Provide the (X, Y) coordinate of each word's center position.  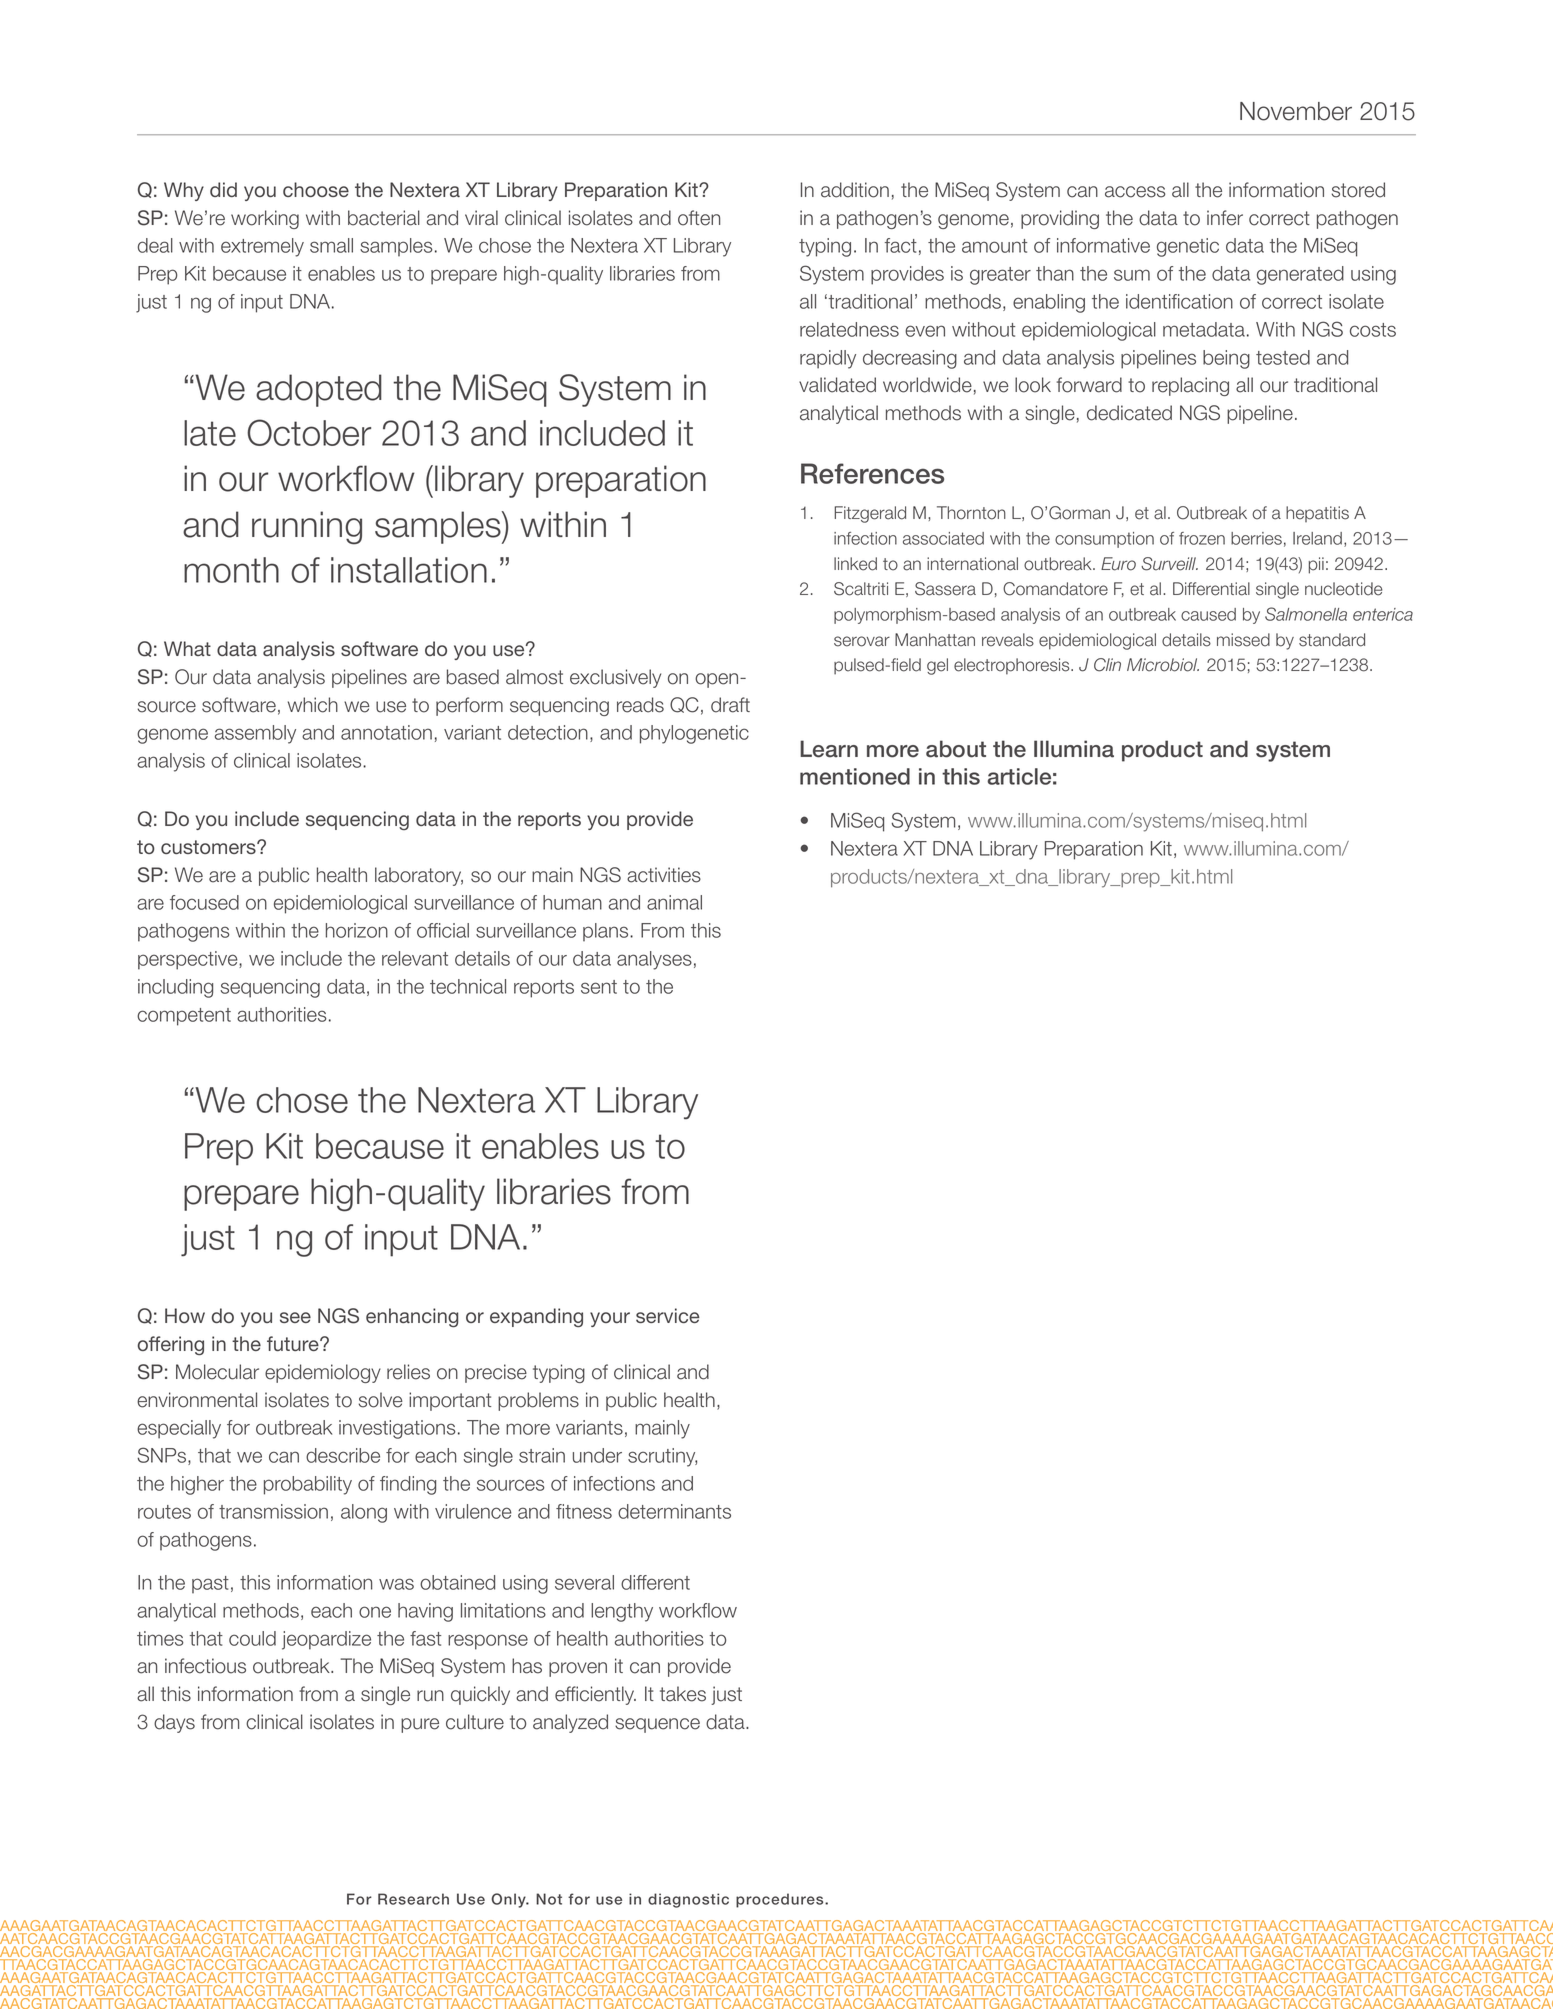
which (313, 705)
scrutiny (662, 1457)
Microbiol (1163, 665)
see (295, 1317)
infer (1225, 218)
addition (855, 190)
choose (316, 189)
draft (730, 705)
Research (413, 1899)
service (668, 1315)
